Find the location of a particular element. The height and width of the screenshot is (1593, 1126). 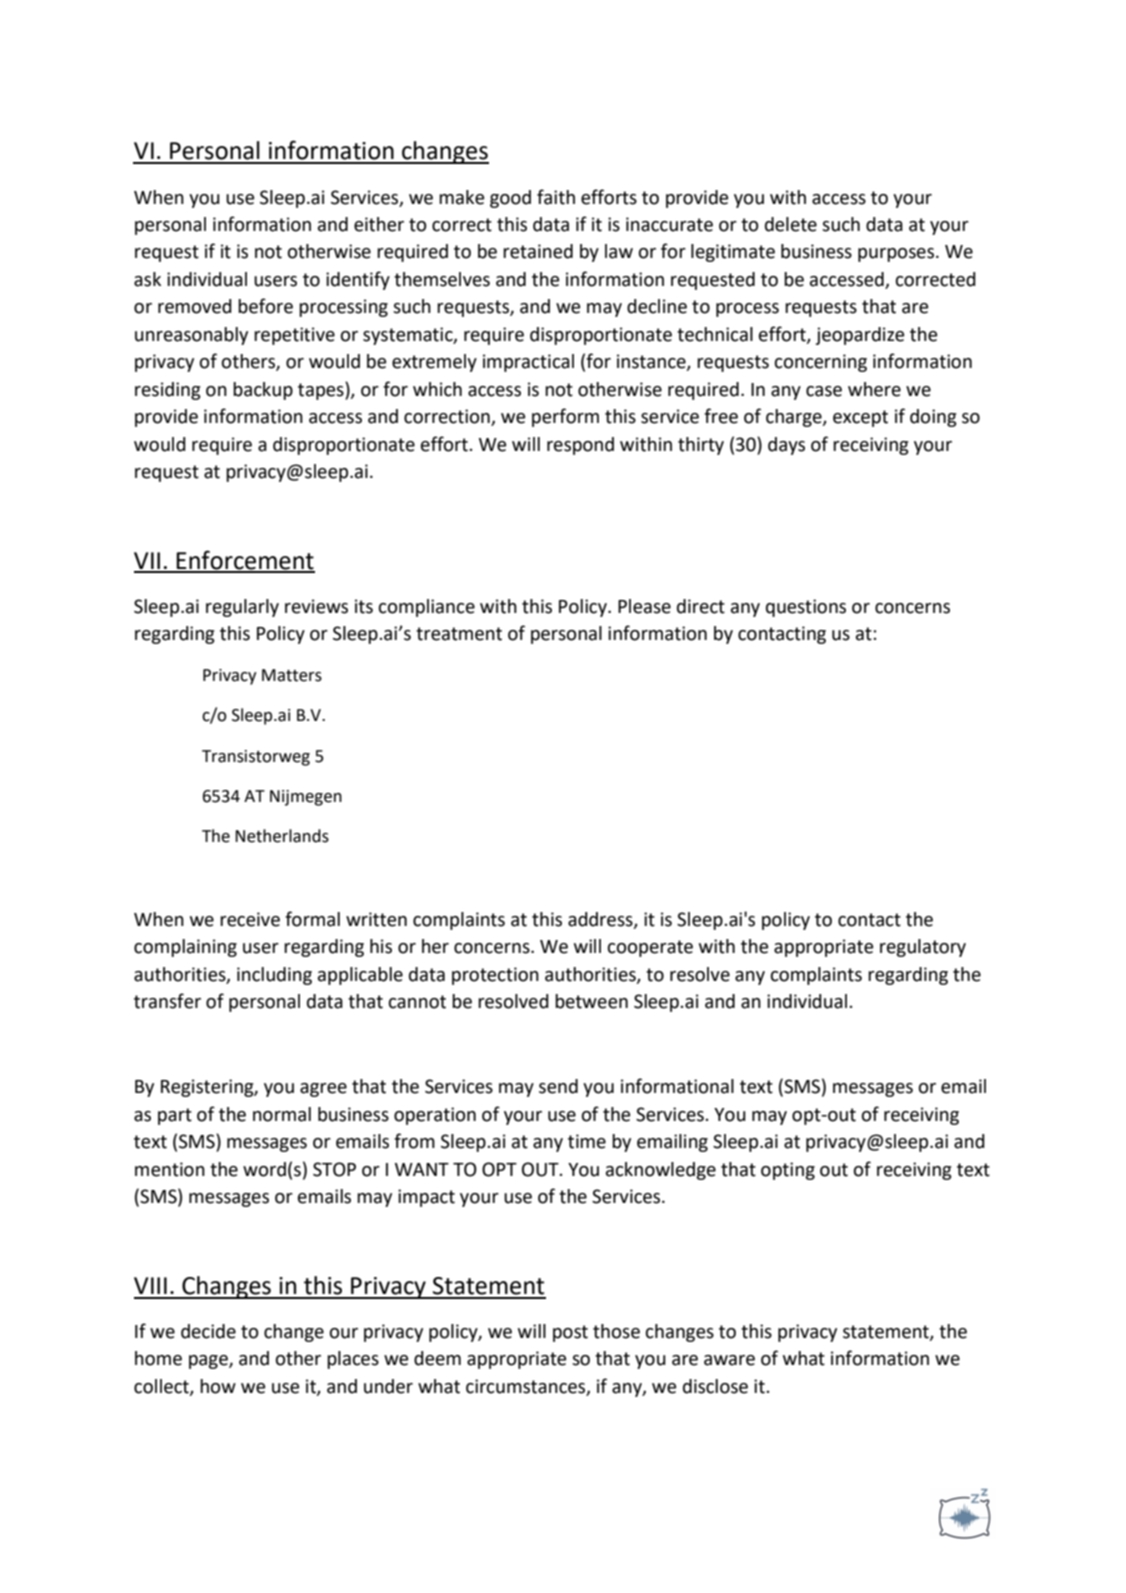

retained is located at coordinates (538, 251).
